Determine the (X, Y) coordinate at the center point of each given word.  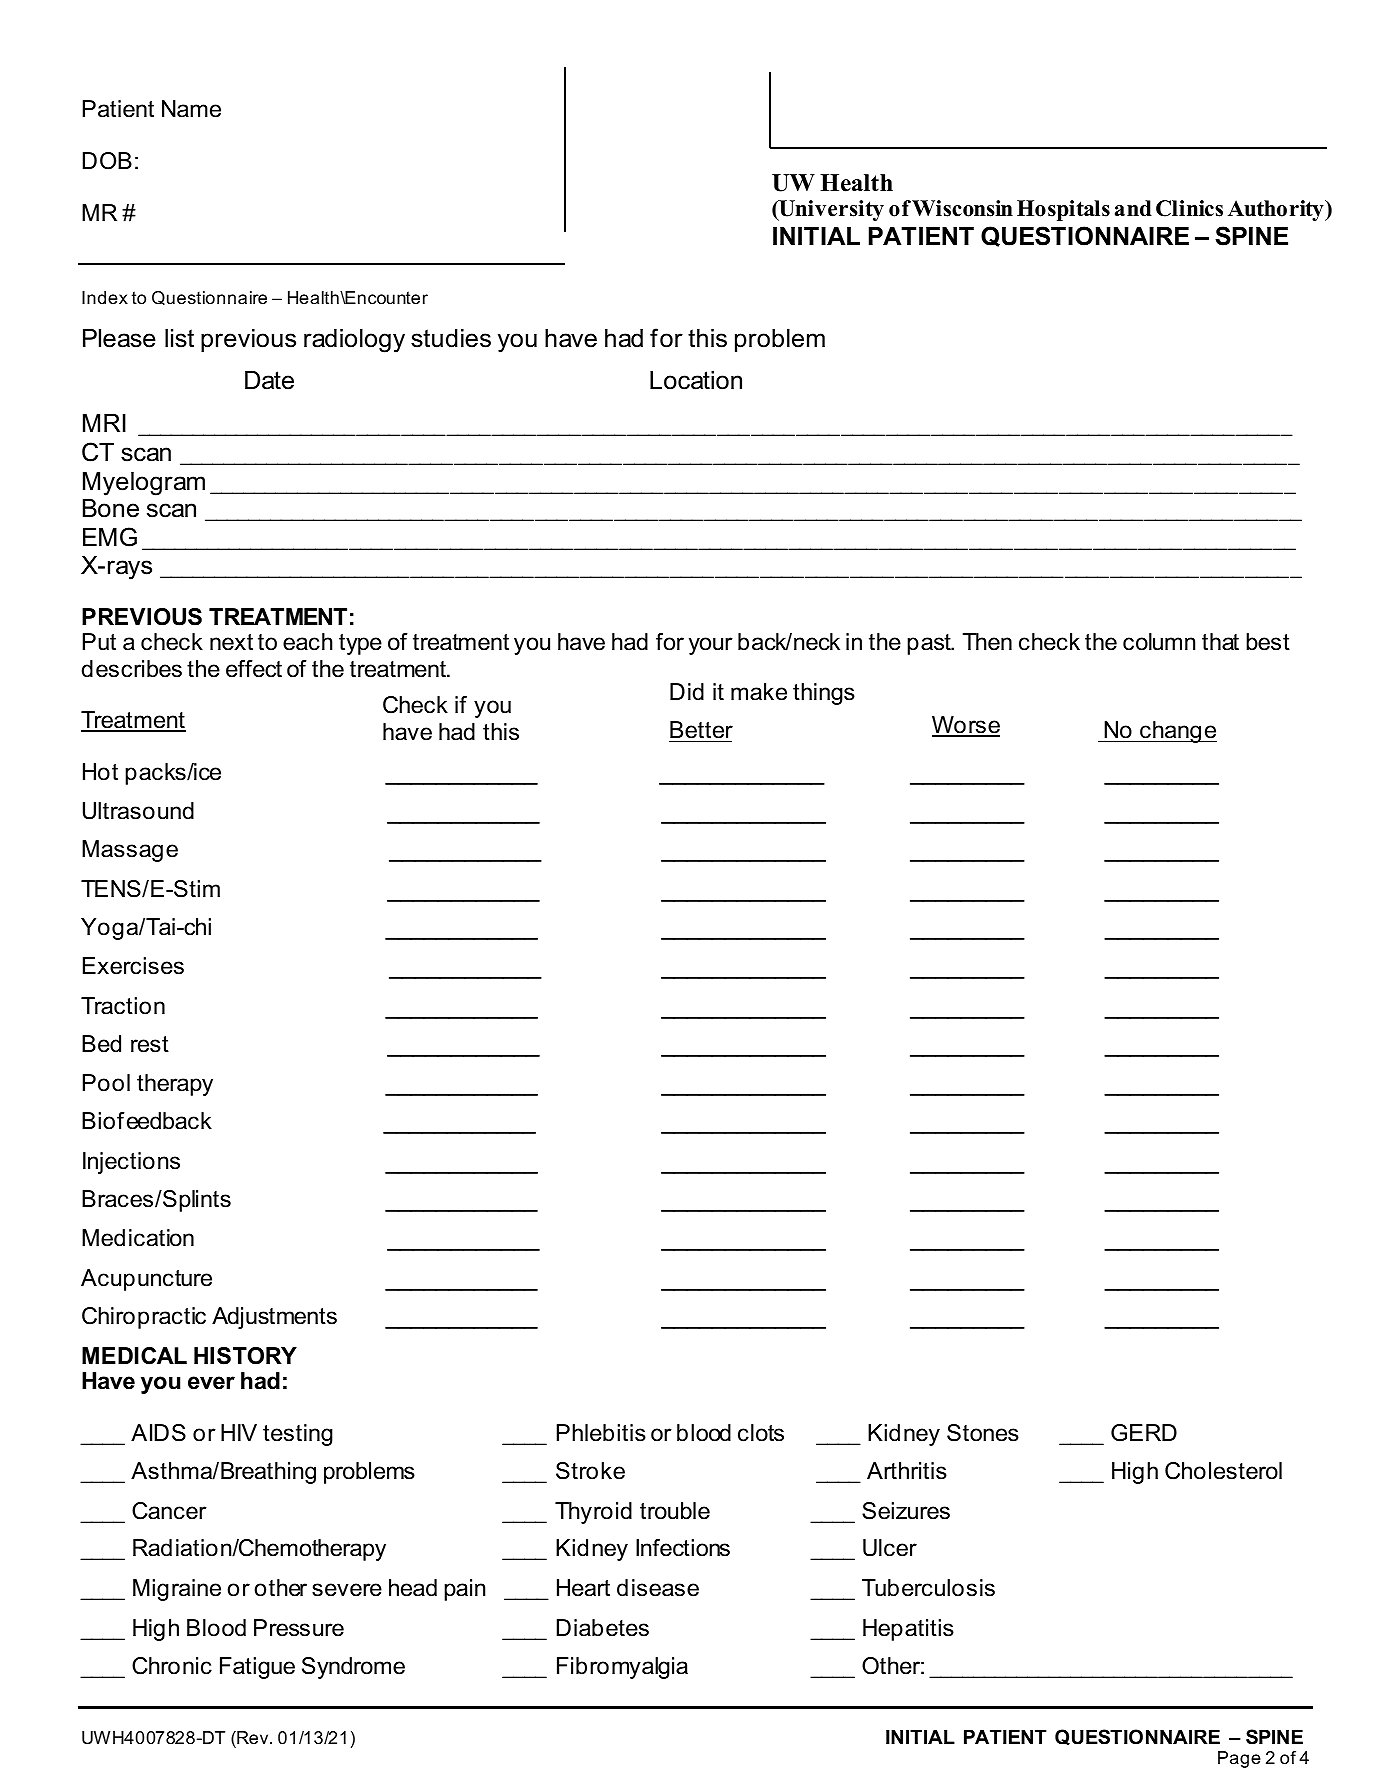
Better (701, 731)
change (1177, 732)
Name (191, 109)
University (830, 210)
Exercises (133, 966)
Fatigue (257, 1668)
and (1133, 208)
